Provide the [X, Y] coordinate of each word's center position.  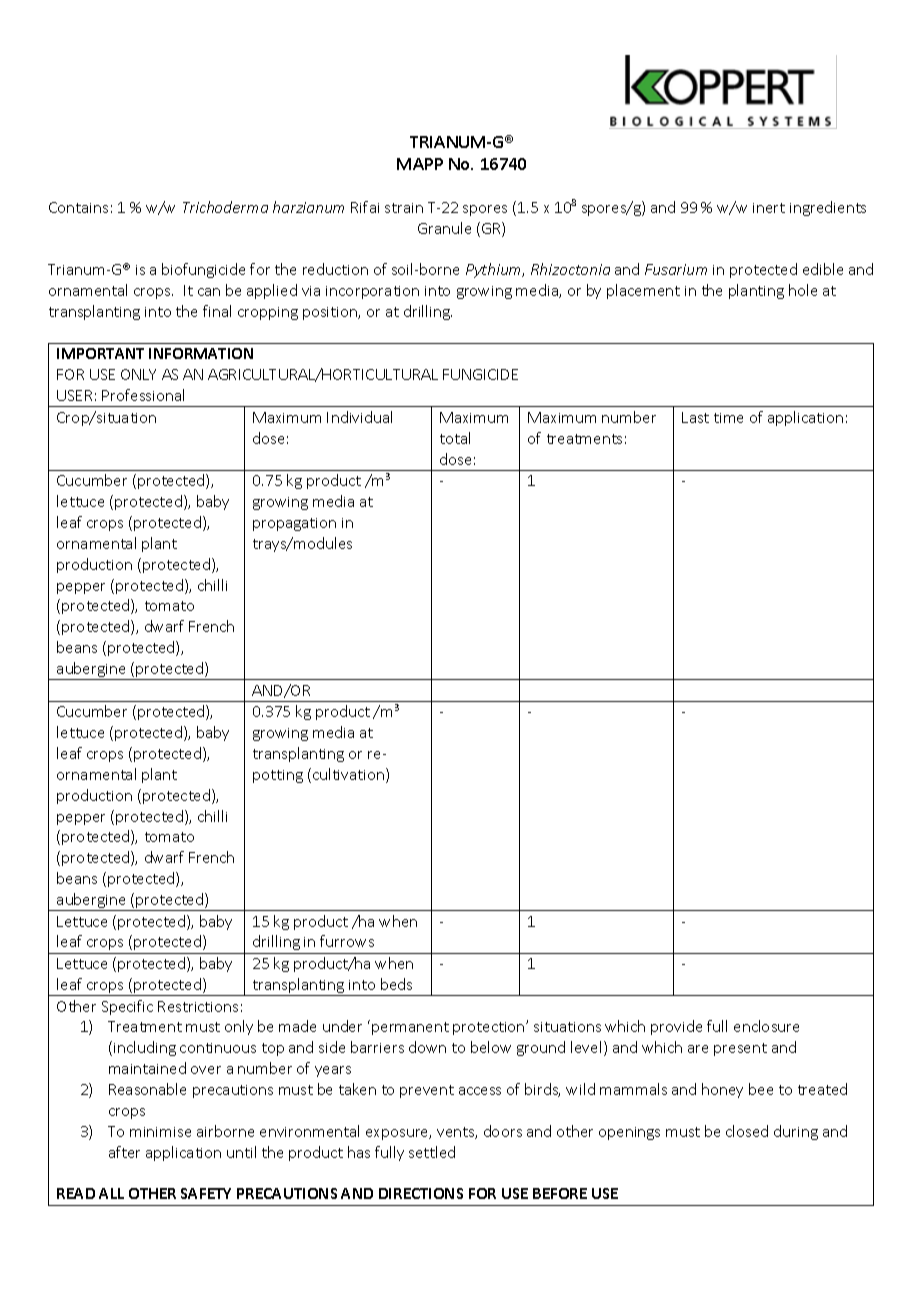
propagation [294, 524]
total [455, 438]
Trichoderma [225, 207]
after [124, 1152]
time [728, 418]
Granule [444, 228]
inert [769, 208]
